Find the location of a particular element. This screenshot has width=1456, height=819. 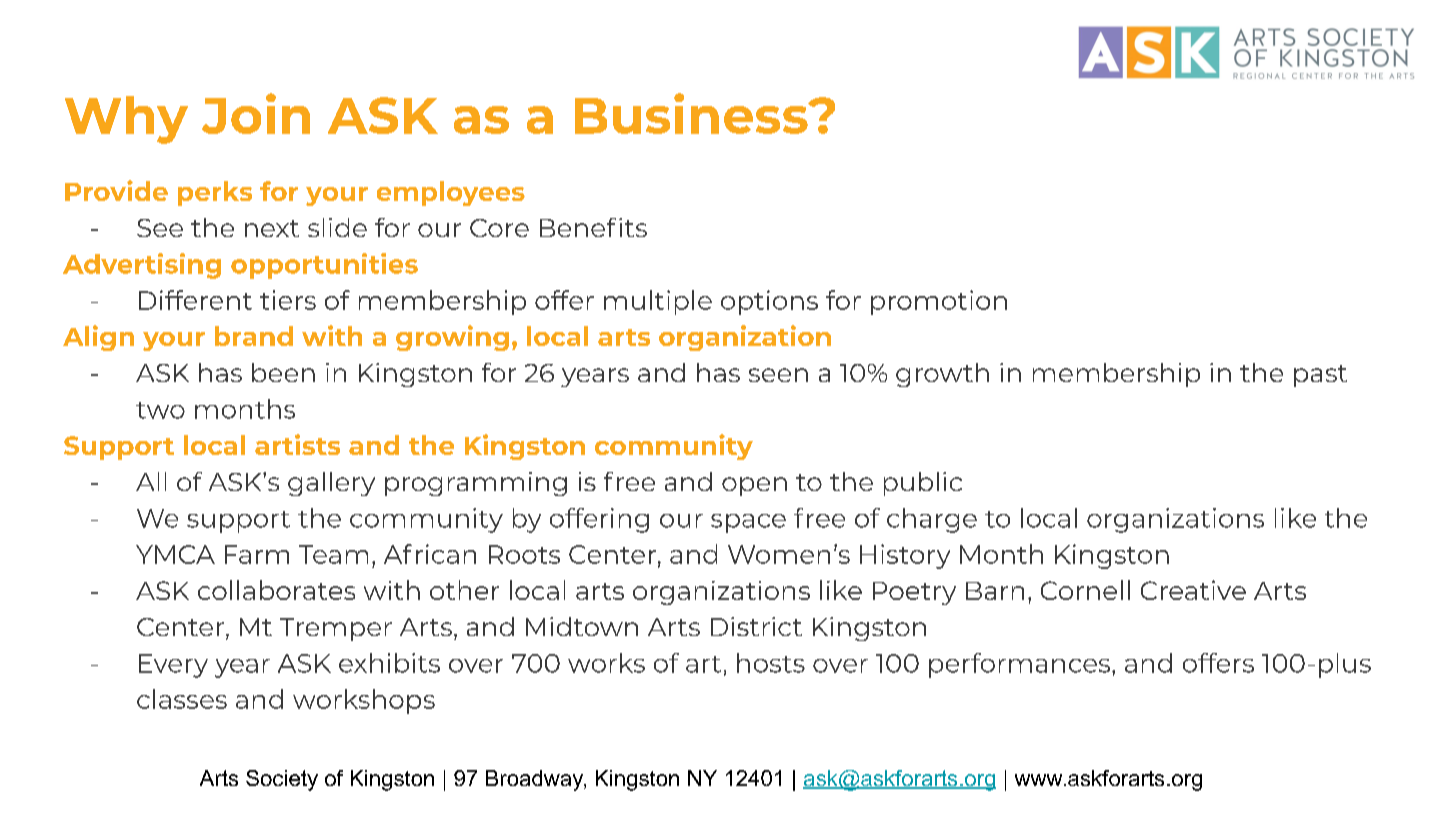

hosts is located at coordinates (771, 663).
